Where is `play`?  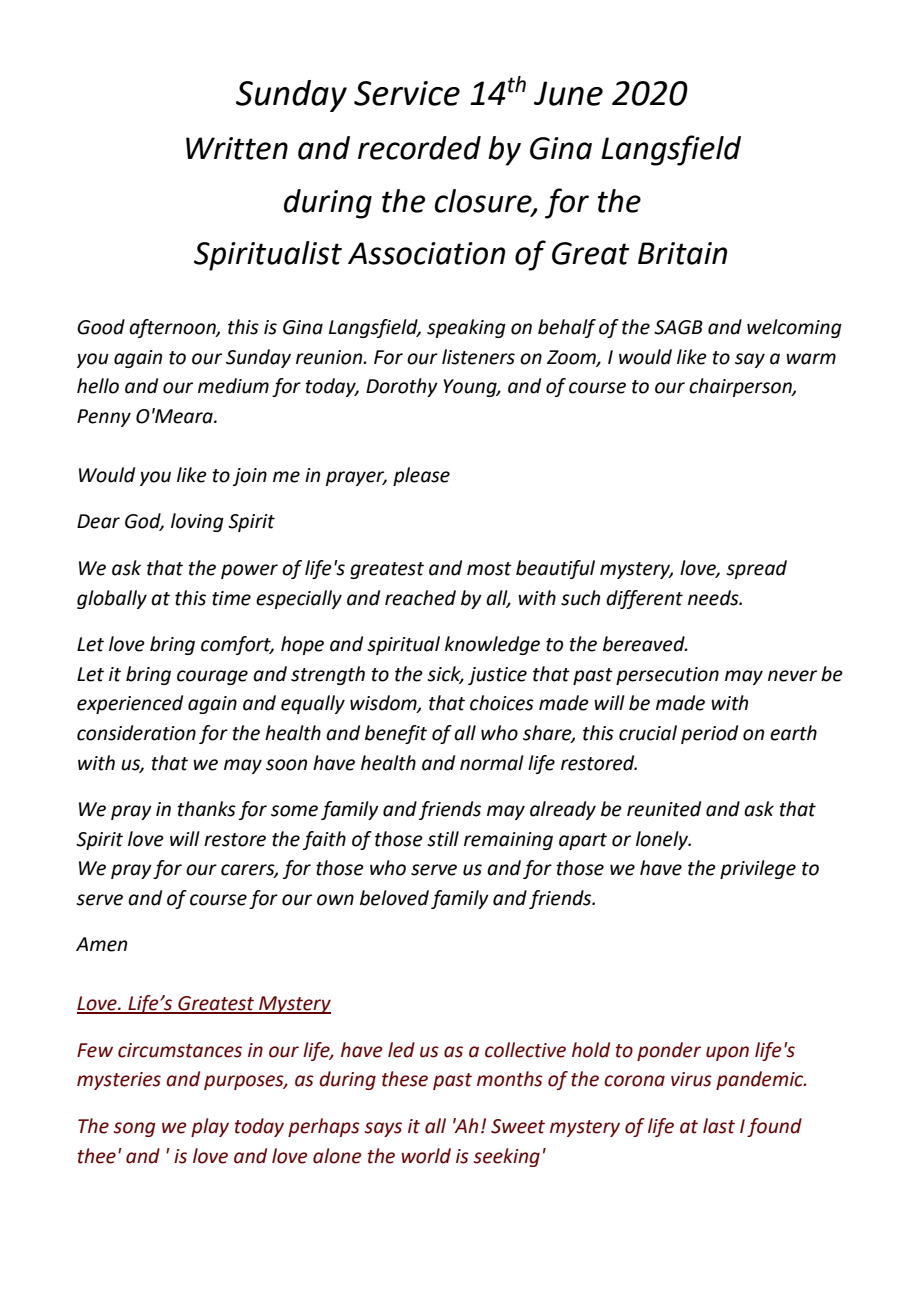
play is located at coordinates (210, 1127).
